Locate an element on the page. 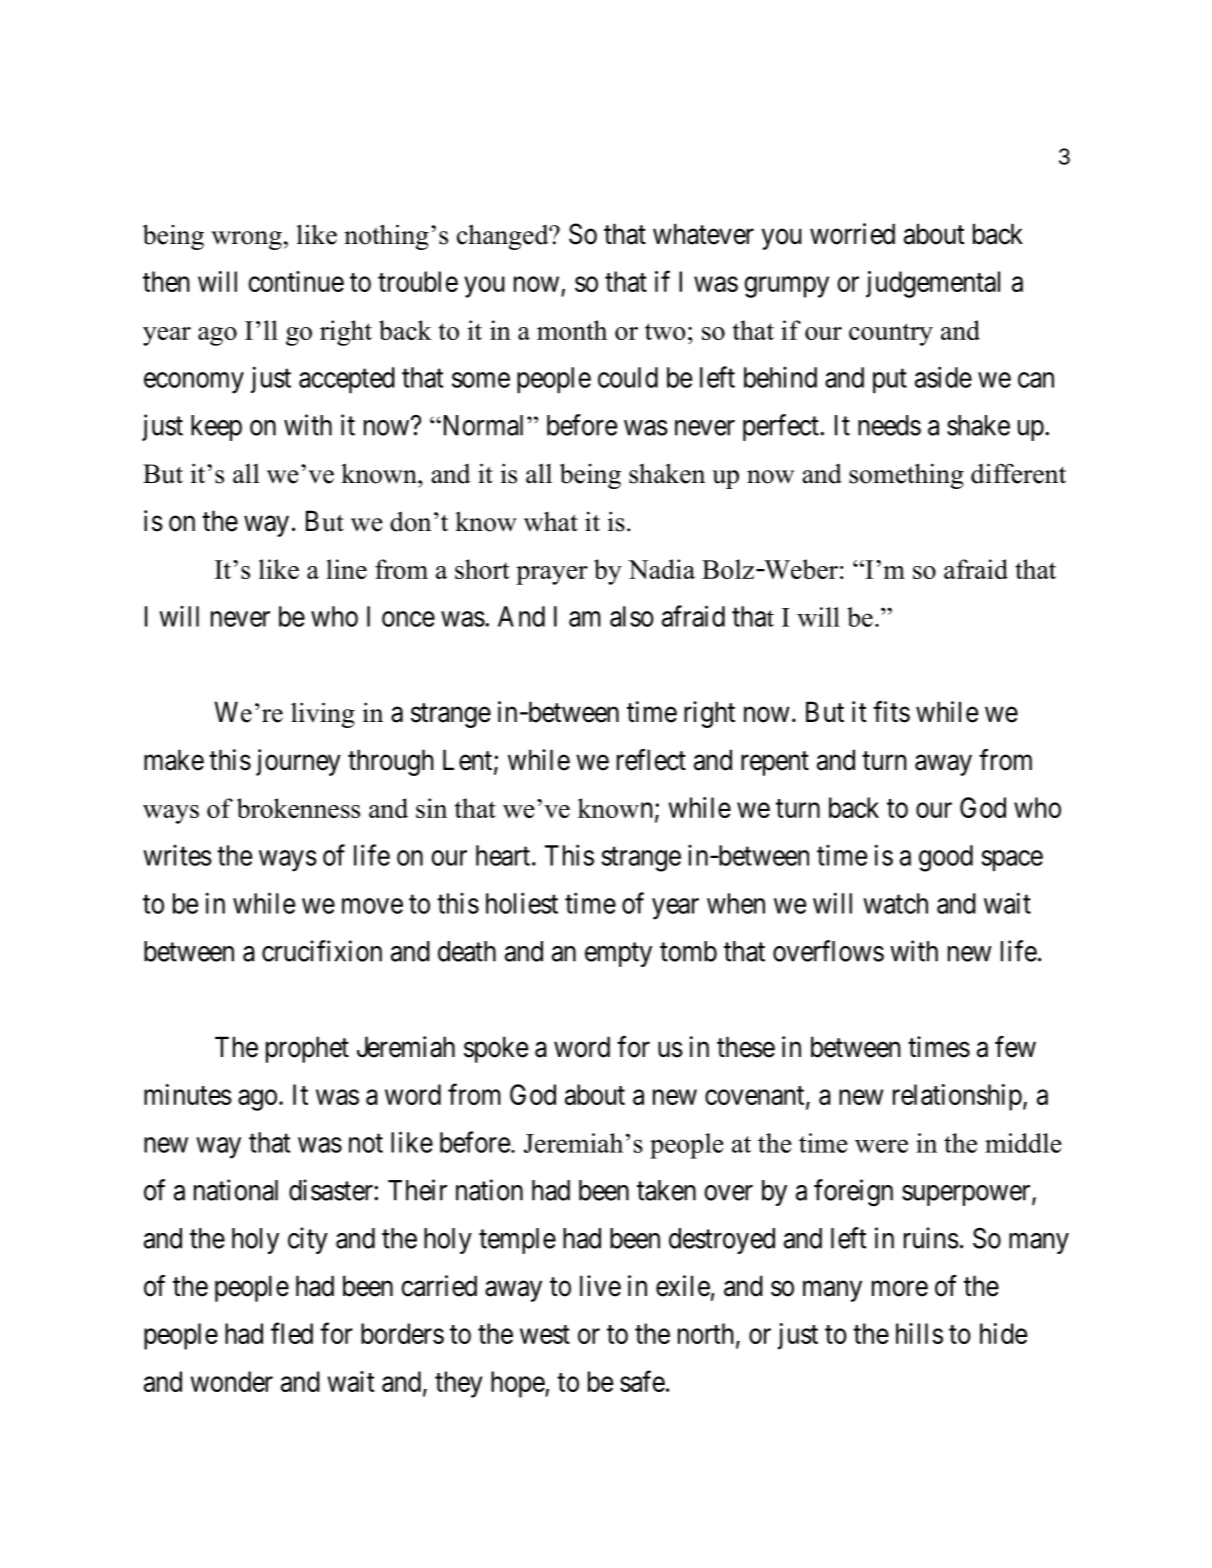 The image size is (1212, 1568). line is located at coordinates (346, 569).
